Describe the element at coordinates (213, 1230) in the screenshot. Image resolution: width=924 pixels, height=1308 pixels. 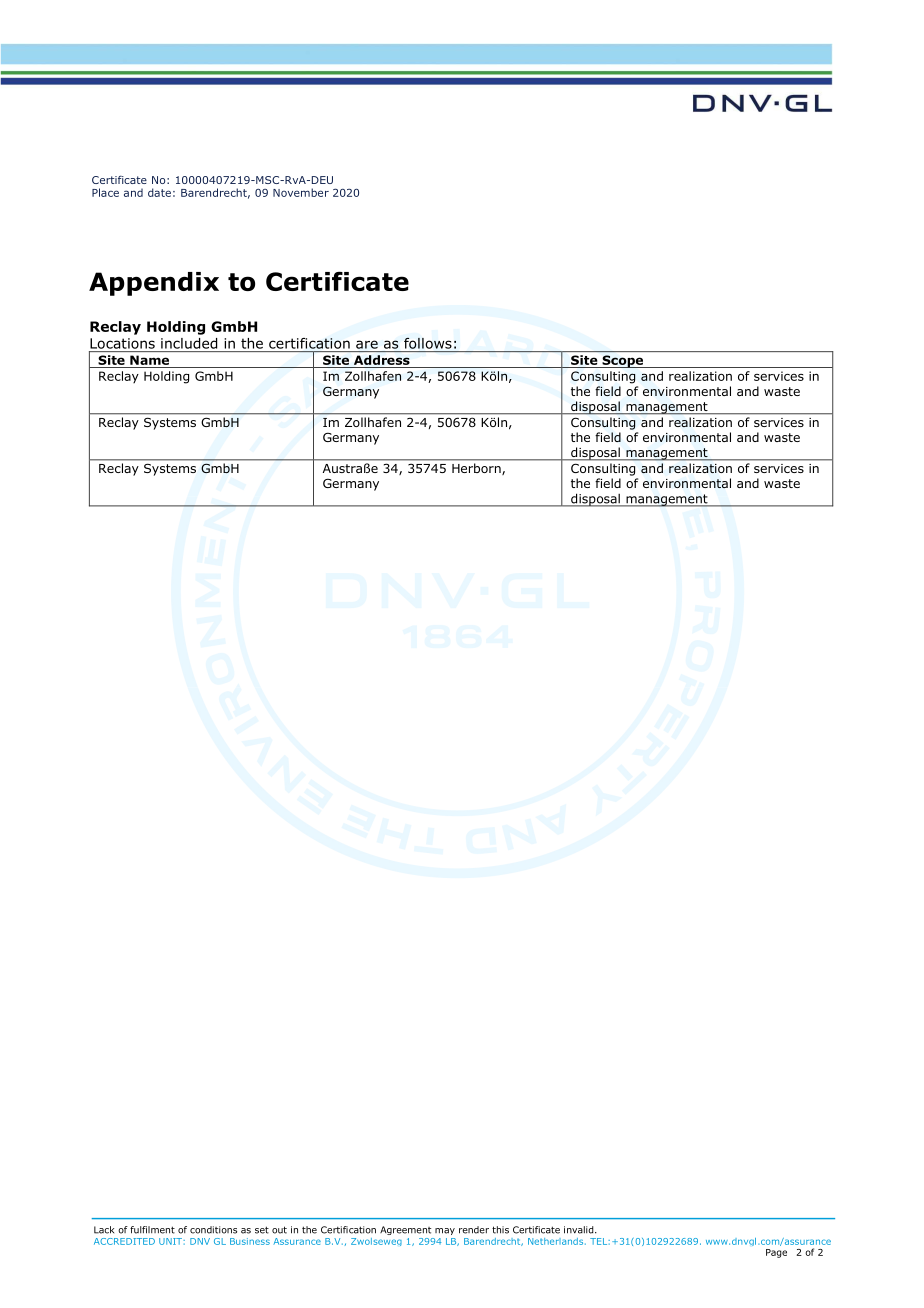
I see `conditions` at that location.
